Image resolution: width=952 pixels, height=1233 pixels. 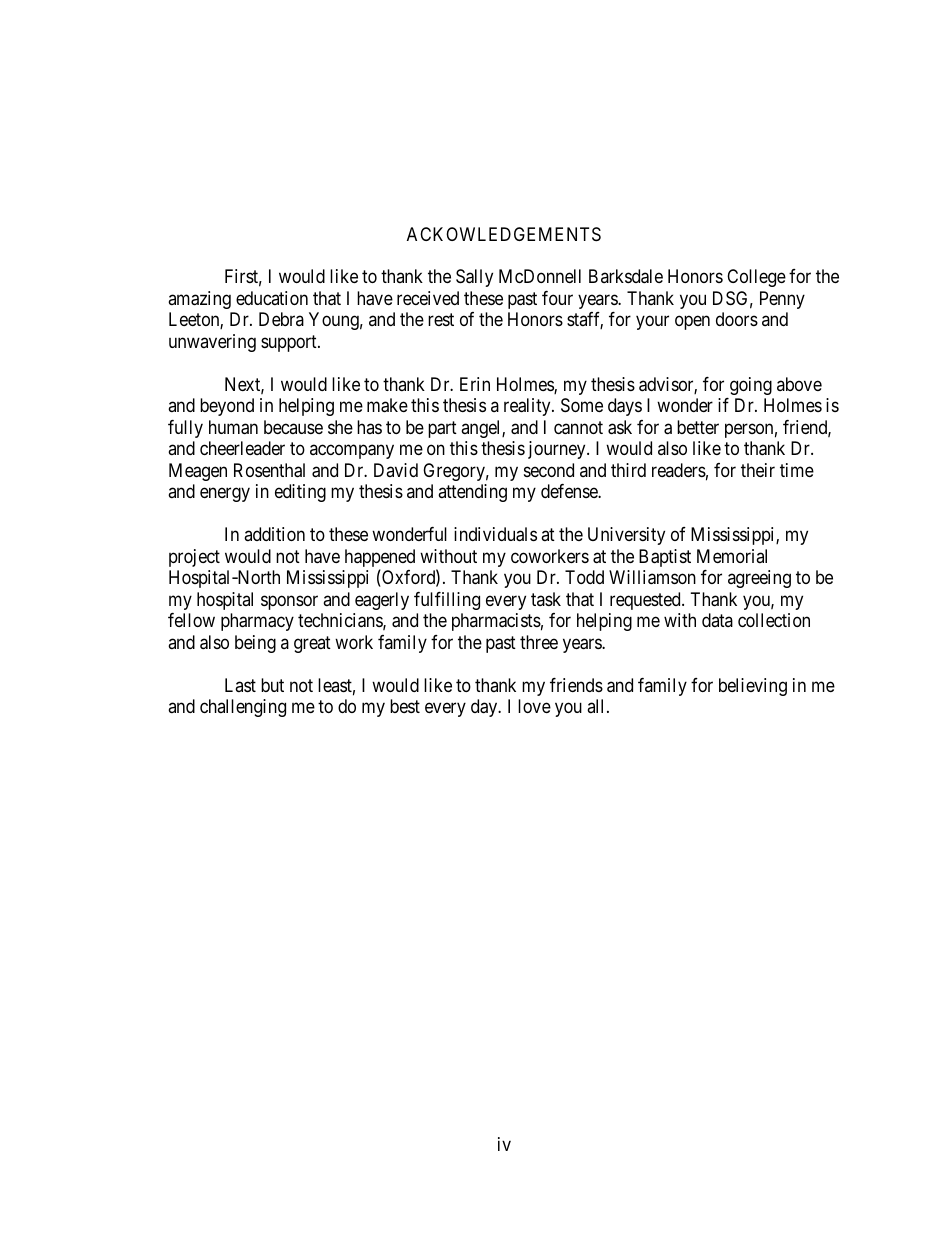 I want to click on their, so click(x=758, y=470).
